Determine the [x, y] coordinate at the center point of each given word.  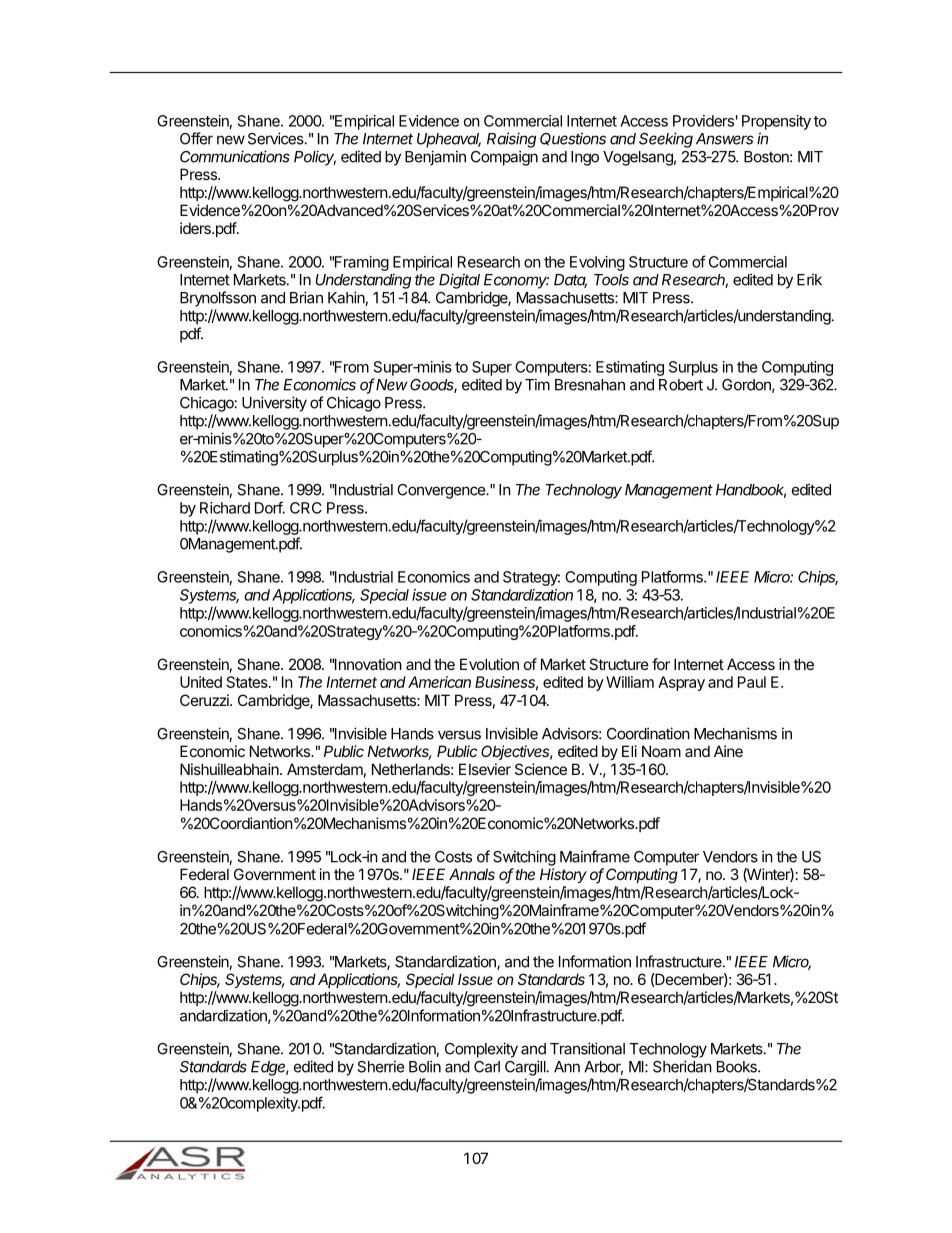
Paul [752, 682]
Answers [724, 139]
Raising [511, 140]
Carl [487, 1067]
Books [738, 1067]
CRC [306, 508]
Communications [235, 156]
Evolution [489, 664]
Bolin [425, 1066]
